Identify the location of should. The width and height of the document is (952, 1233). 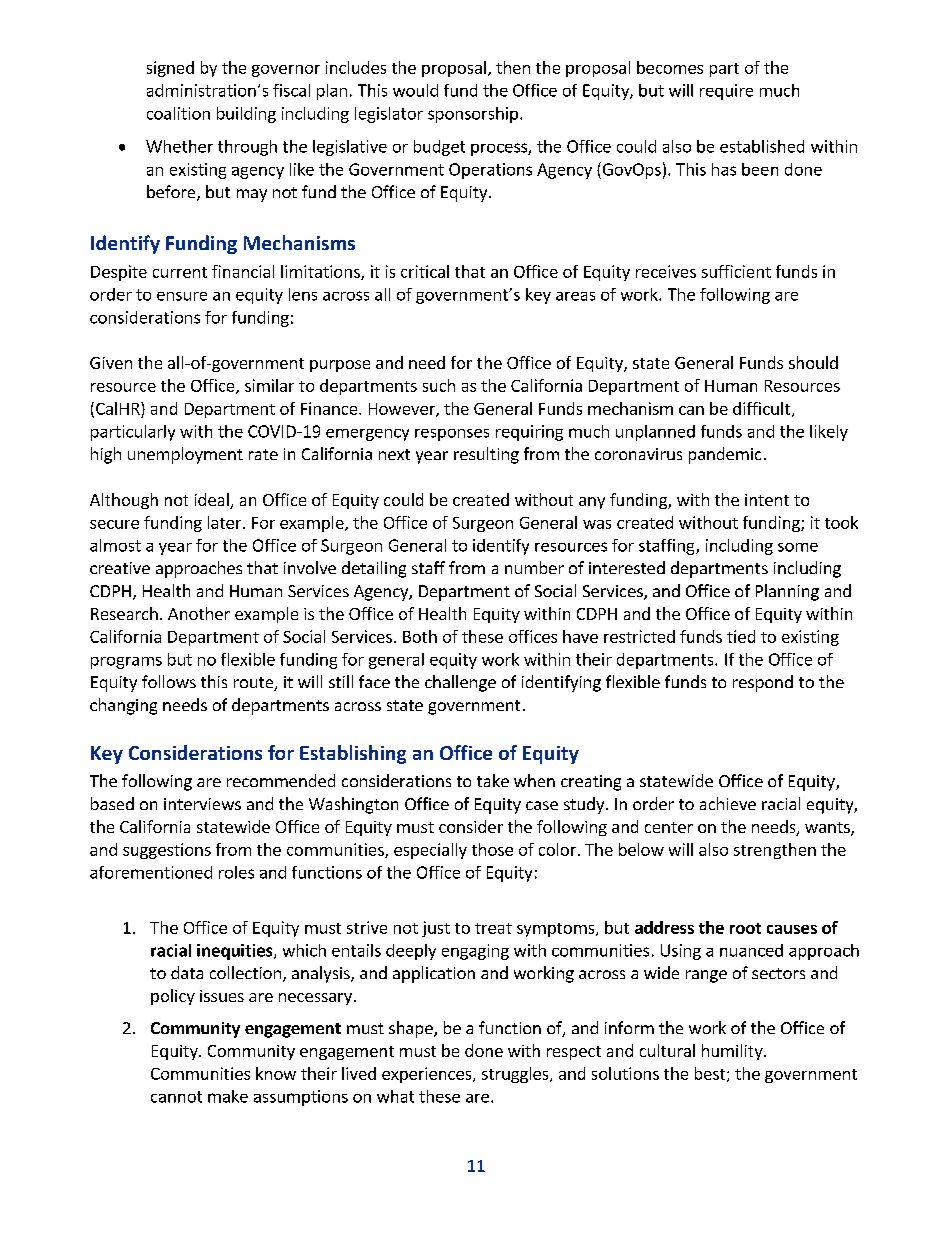
(813, 362).
